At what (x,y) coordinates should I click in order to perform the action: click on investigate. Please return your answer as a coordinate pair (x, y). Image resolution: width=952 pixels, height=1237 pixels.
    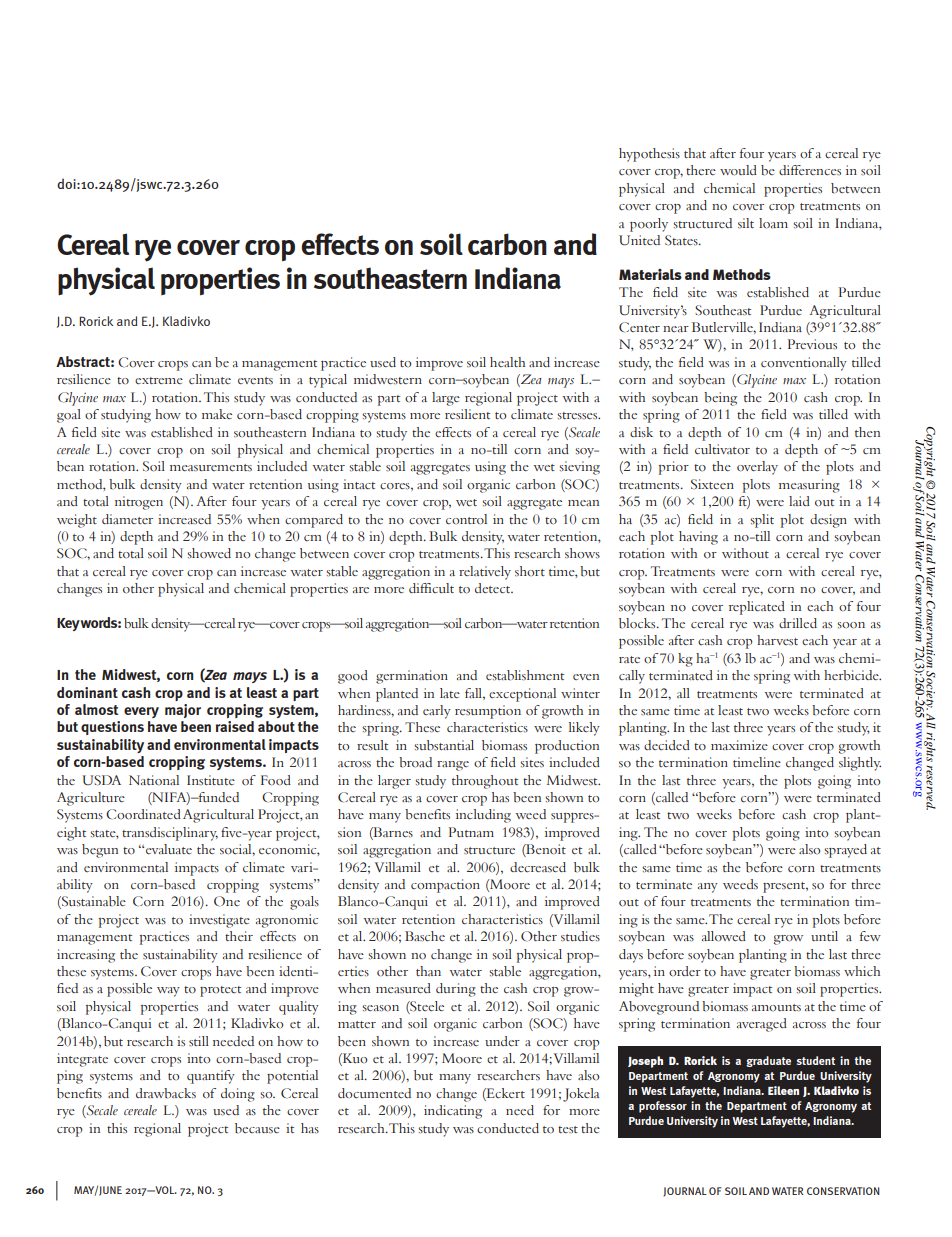
    Looking at the image, I should click on (219, 921).
